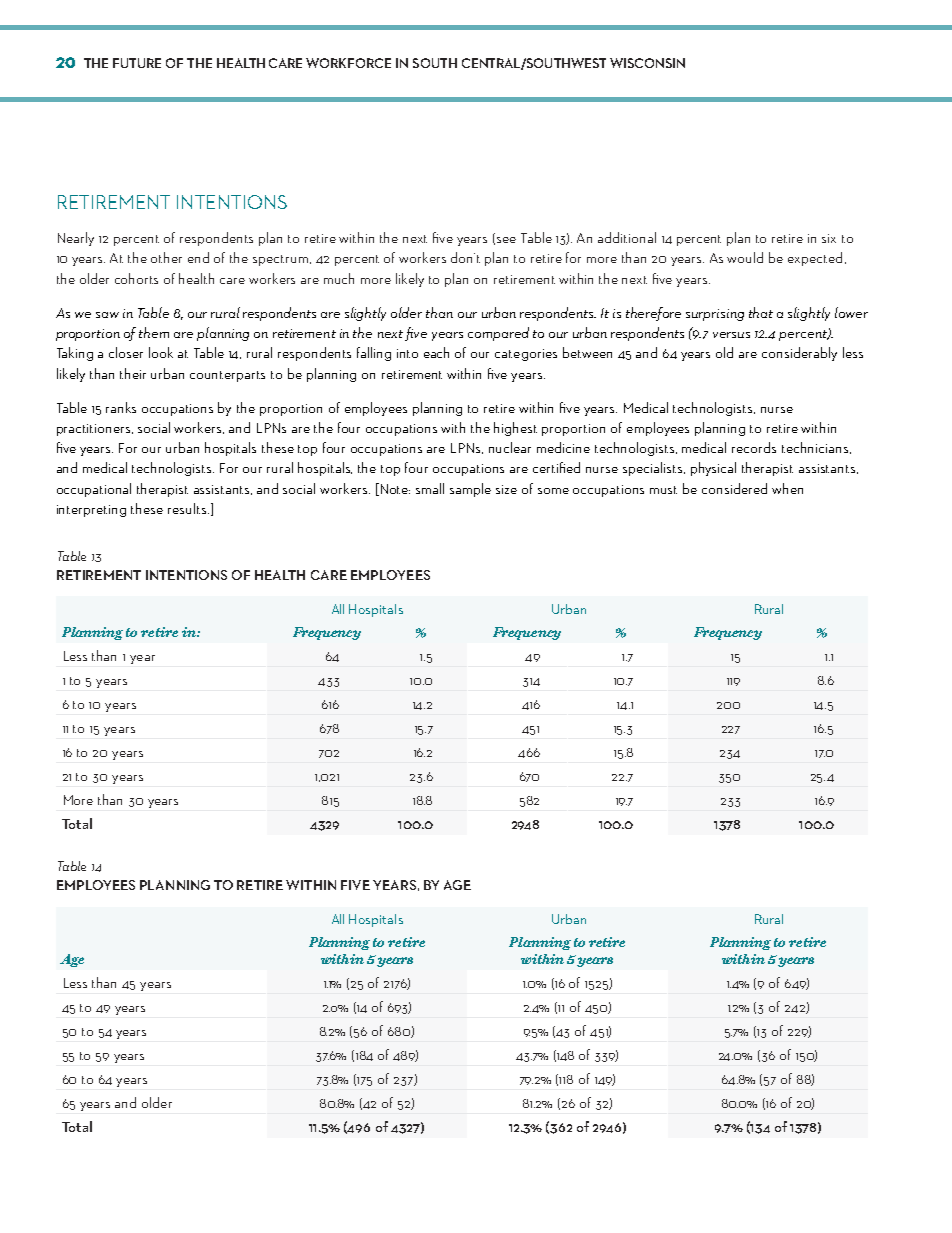 The width and height of the screenshot is (952, 1233). Describe the element at coordinates (136, 278) in the screenshot. I see `cohorts` at that location.
